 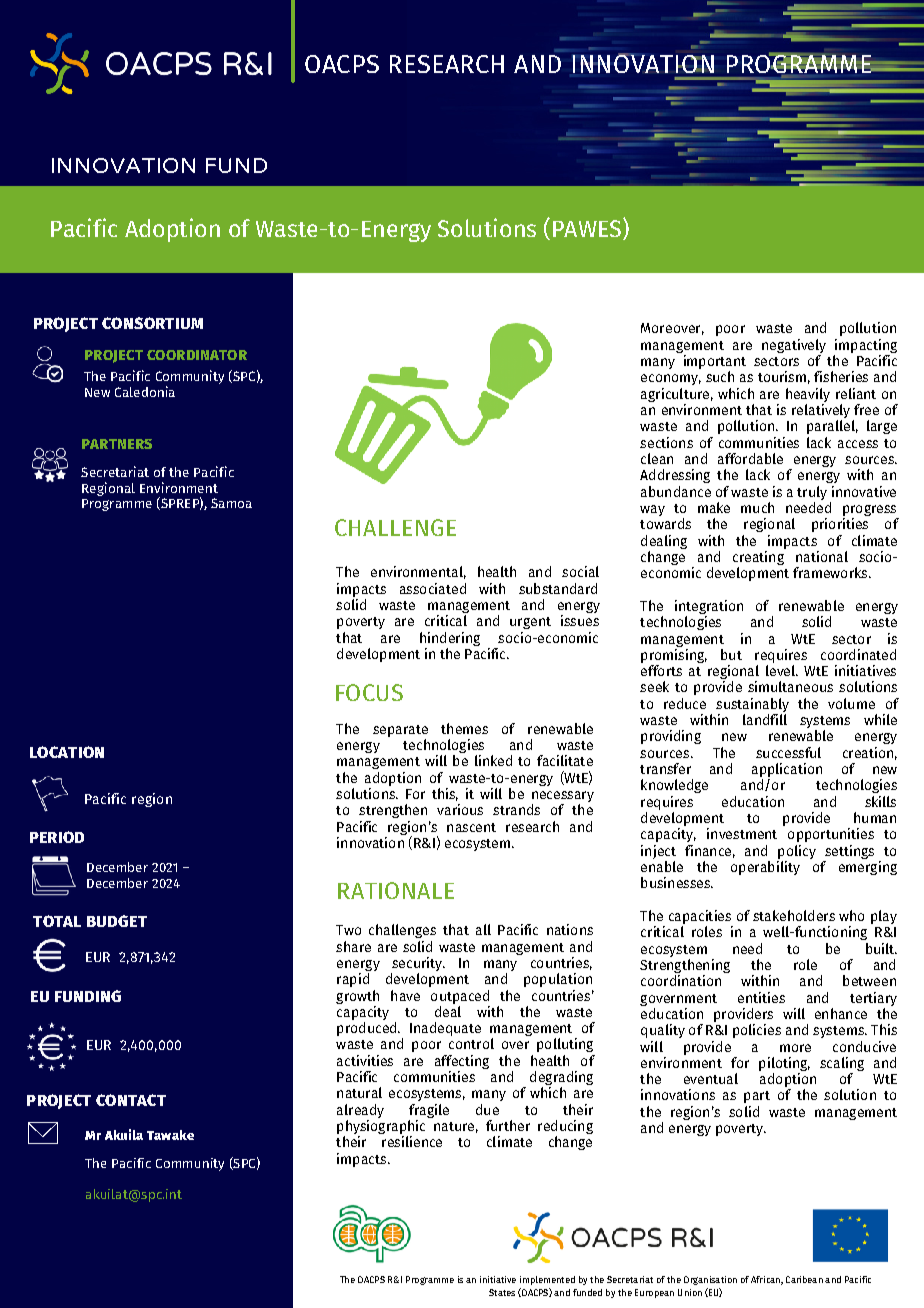 I want to click on various, so click(x=460, y=809).
